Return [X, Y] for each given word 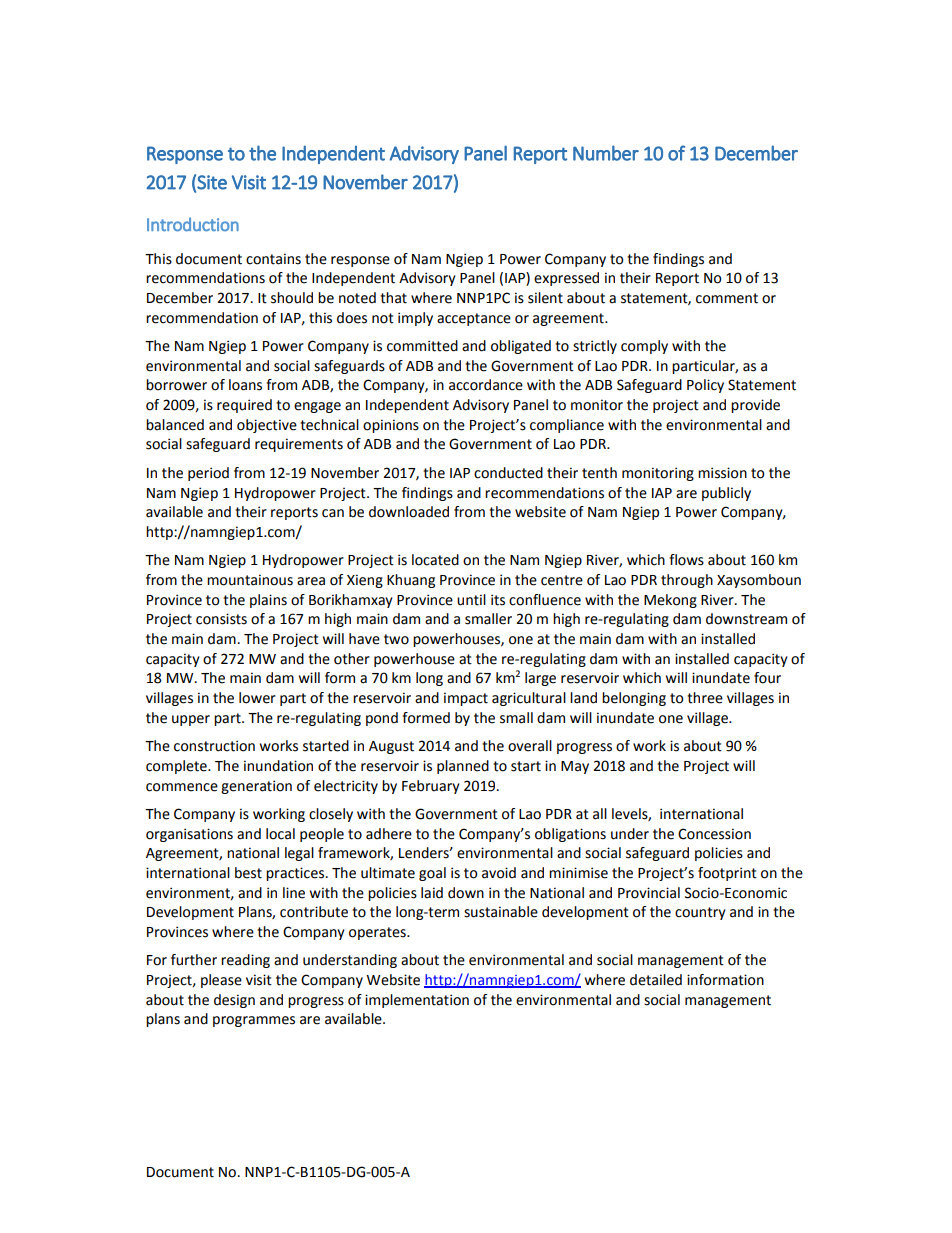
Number [606, 153]
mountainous [250, 580]
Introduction [193, 224]
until [471, 600]
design [234, 1001]
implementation [417, 1001]
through [687, 581]
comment [727, 298]
